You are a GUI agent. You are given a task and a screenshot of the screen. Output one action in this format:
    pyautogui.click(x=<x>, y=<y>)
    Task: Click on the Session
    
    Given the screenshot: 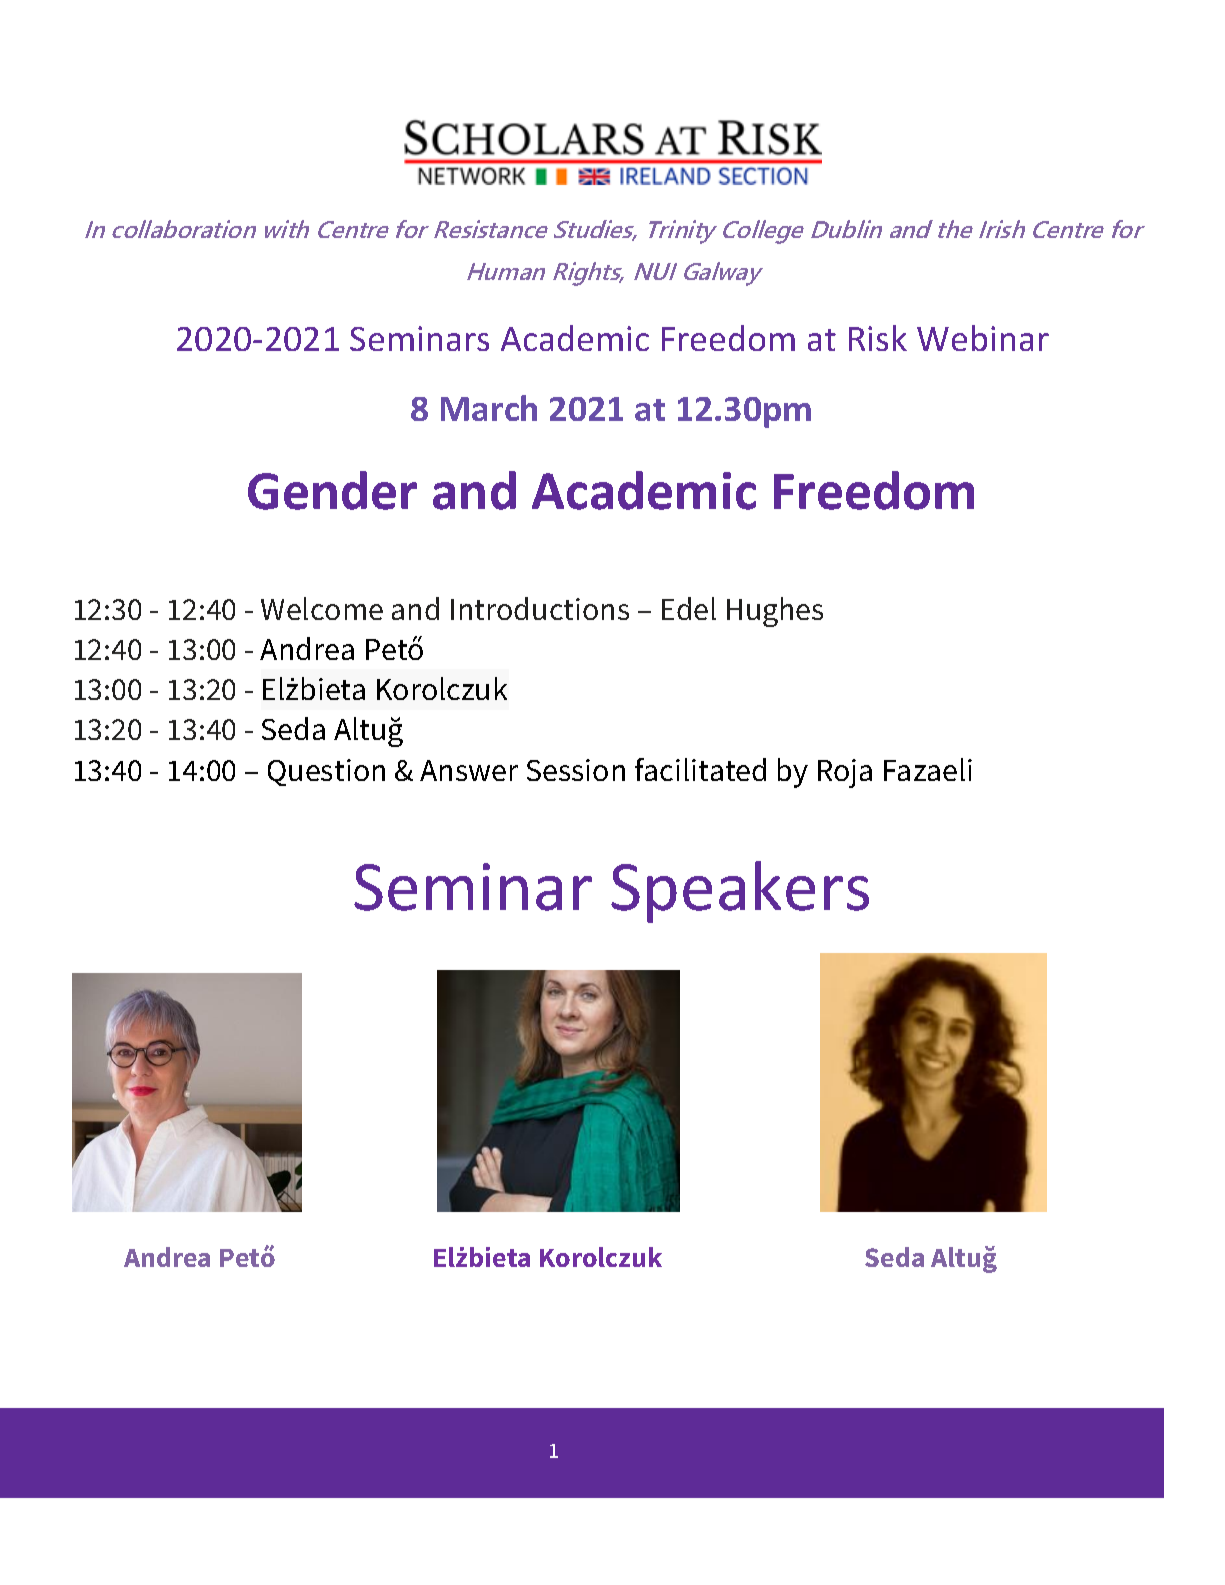 What is the action you would take?
    pyautogui.click(x=576, y=770)
